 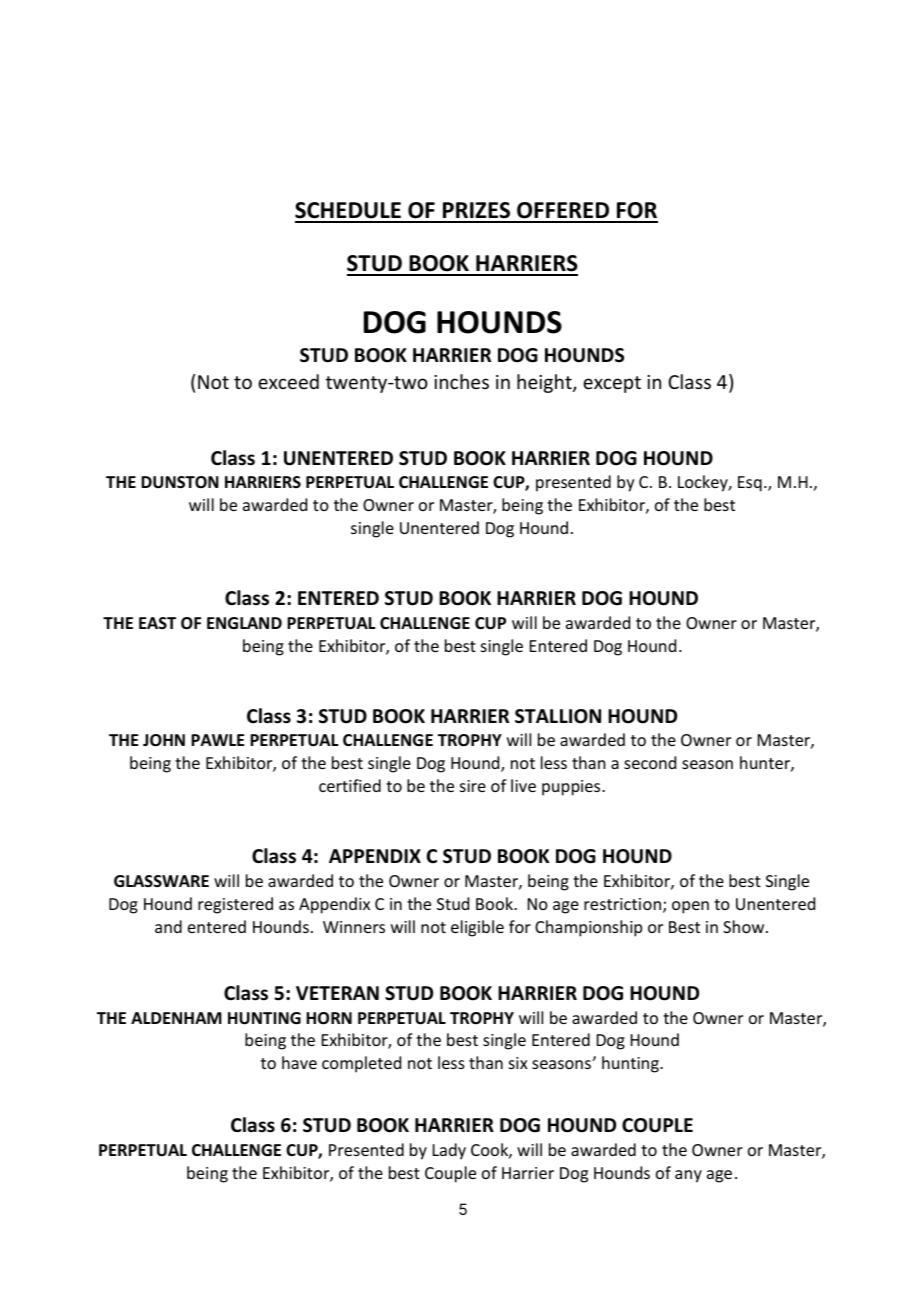 I want to click on except, so click(x=612, y=384).
